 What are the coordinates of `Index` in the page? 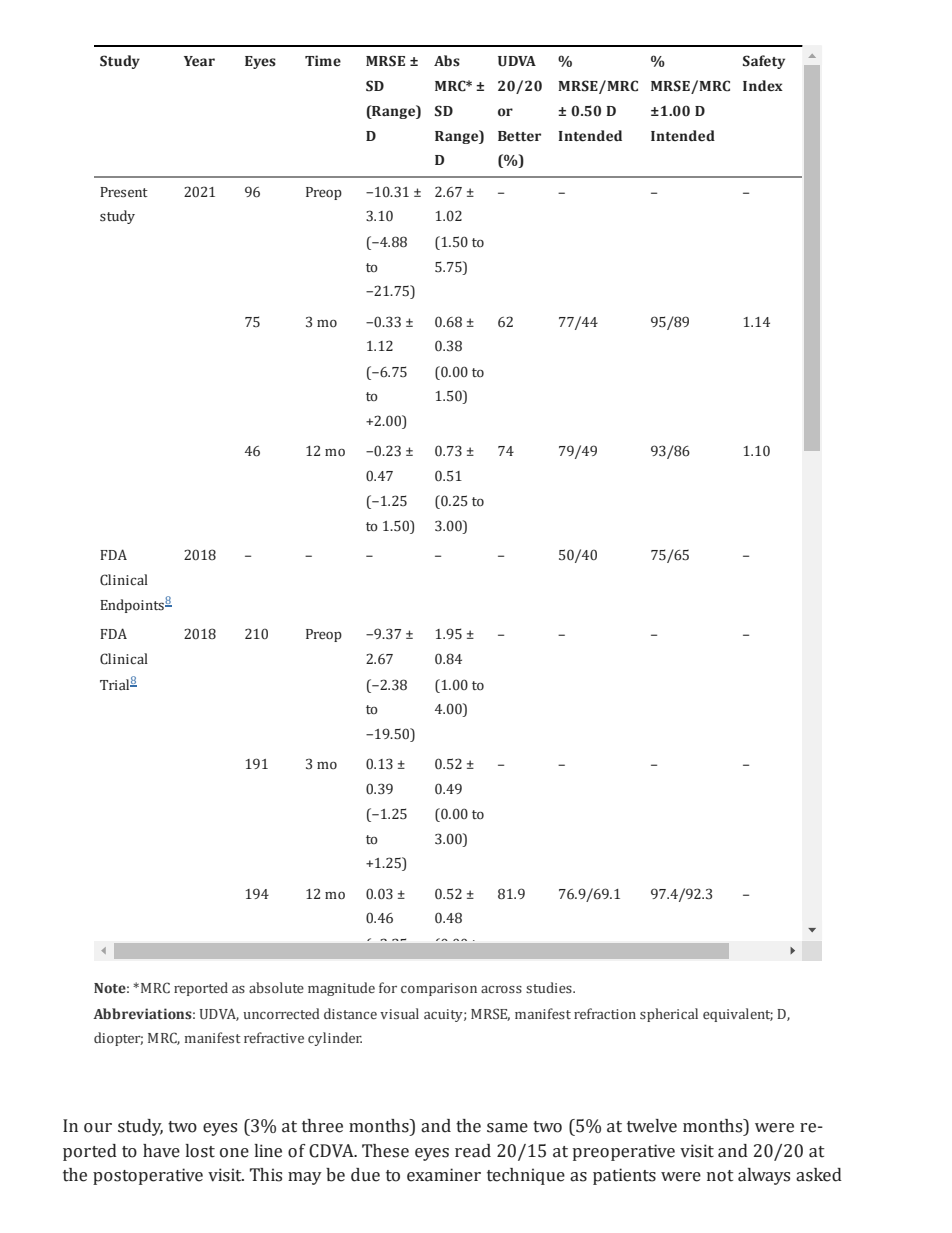 It's located at (763, 85).
